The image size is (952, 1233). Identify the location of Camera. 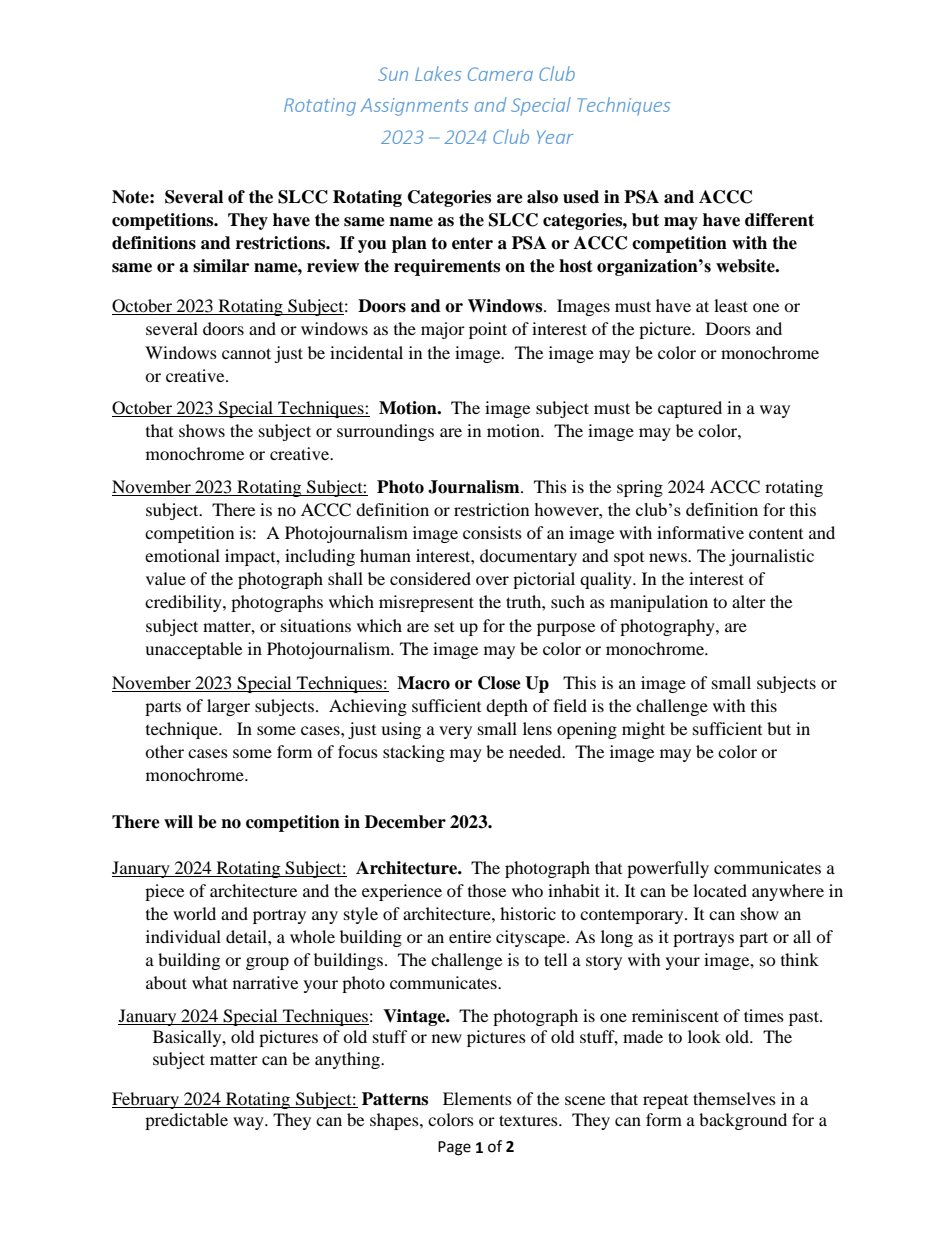
(500, 74).
